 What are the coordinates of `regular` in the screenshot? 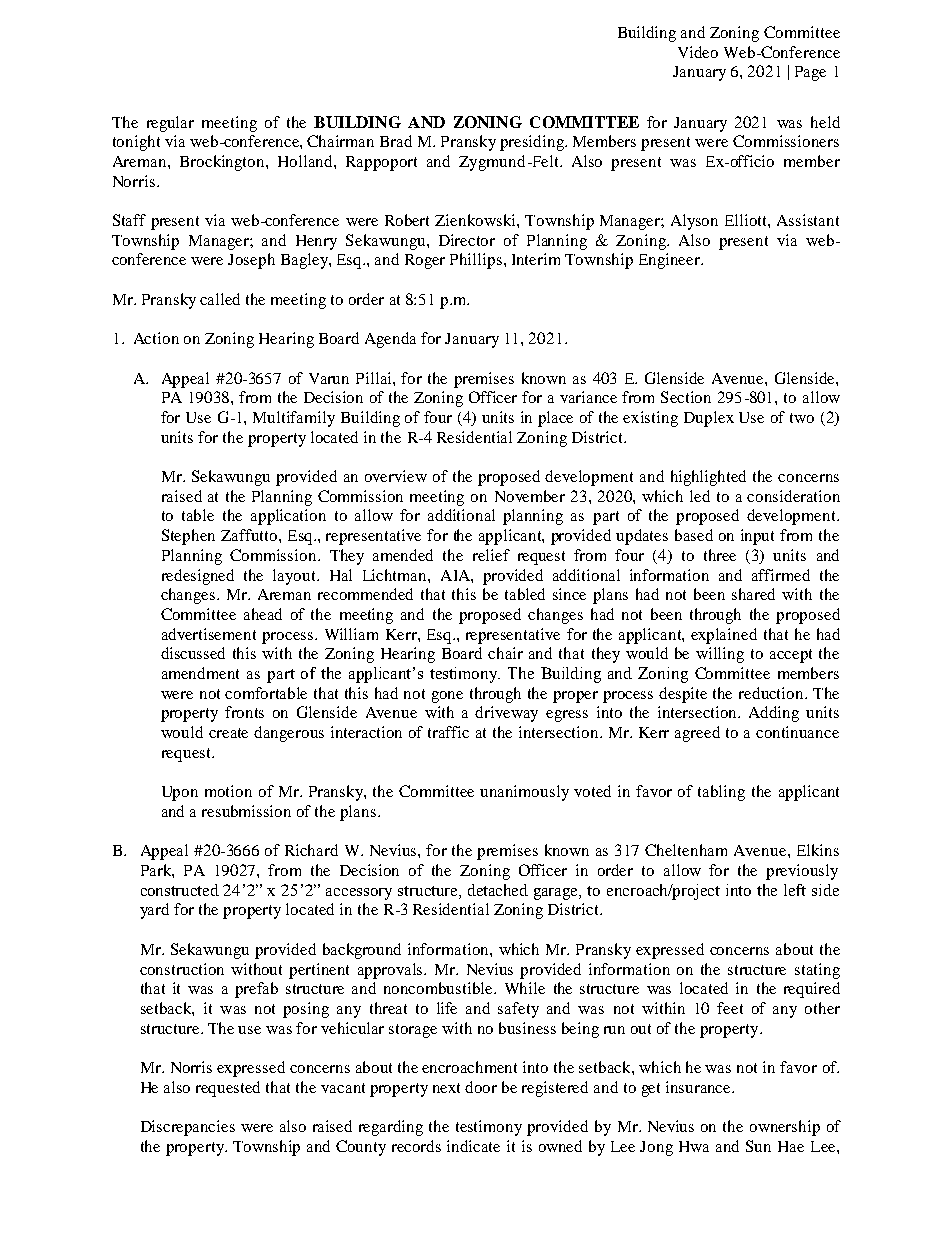 It's located at (170, 124).
